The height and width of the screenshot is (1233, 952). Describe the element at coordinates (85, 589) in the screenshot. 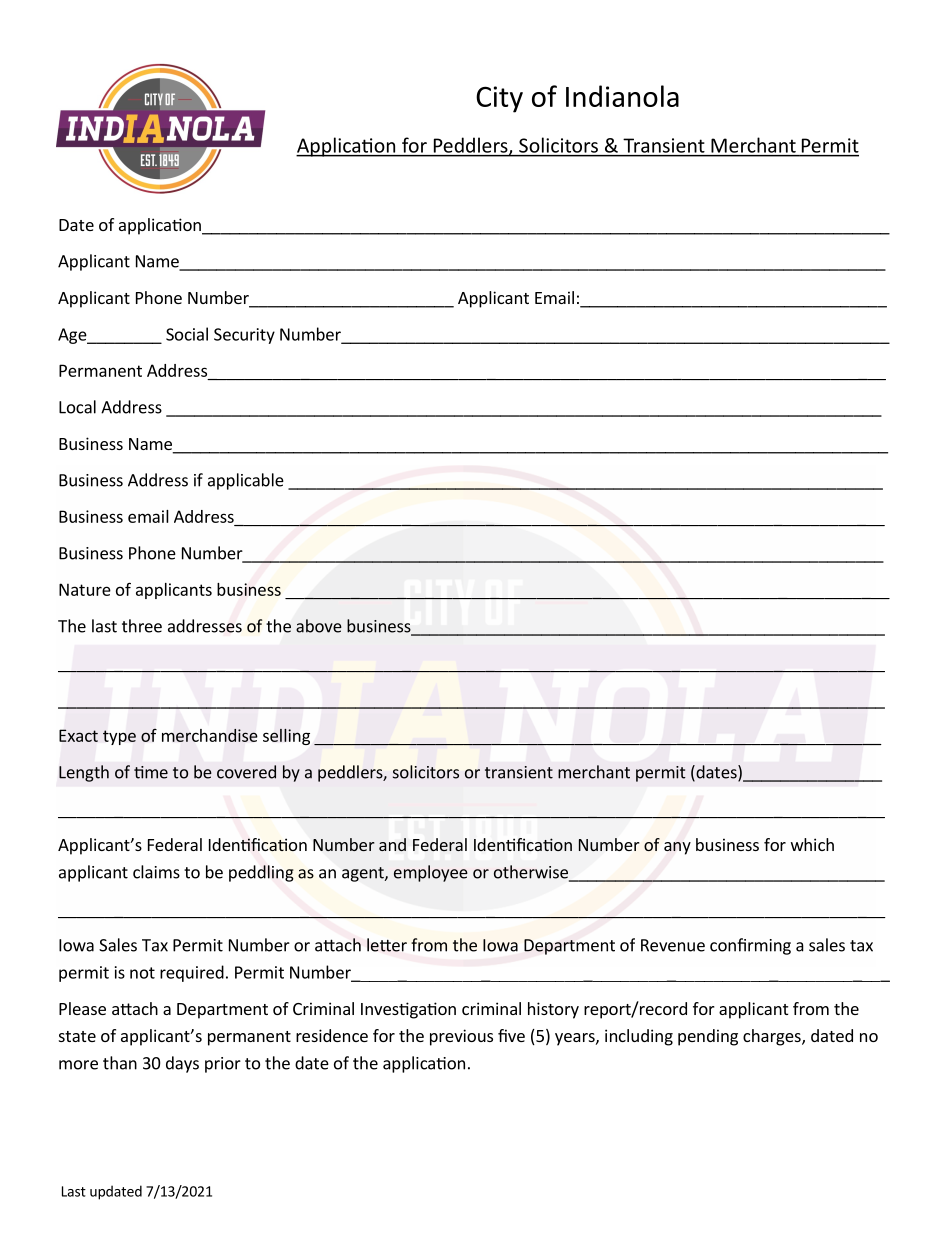

I see `Nature` at that location.
